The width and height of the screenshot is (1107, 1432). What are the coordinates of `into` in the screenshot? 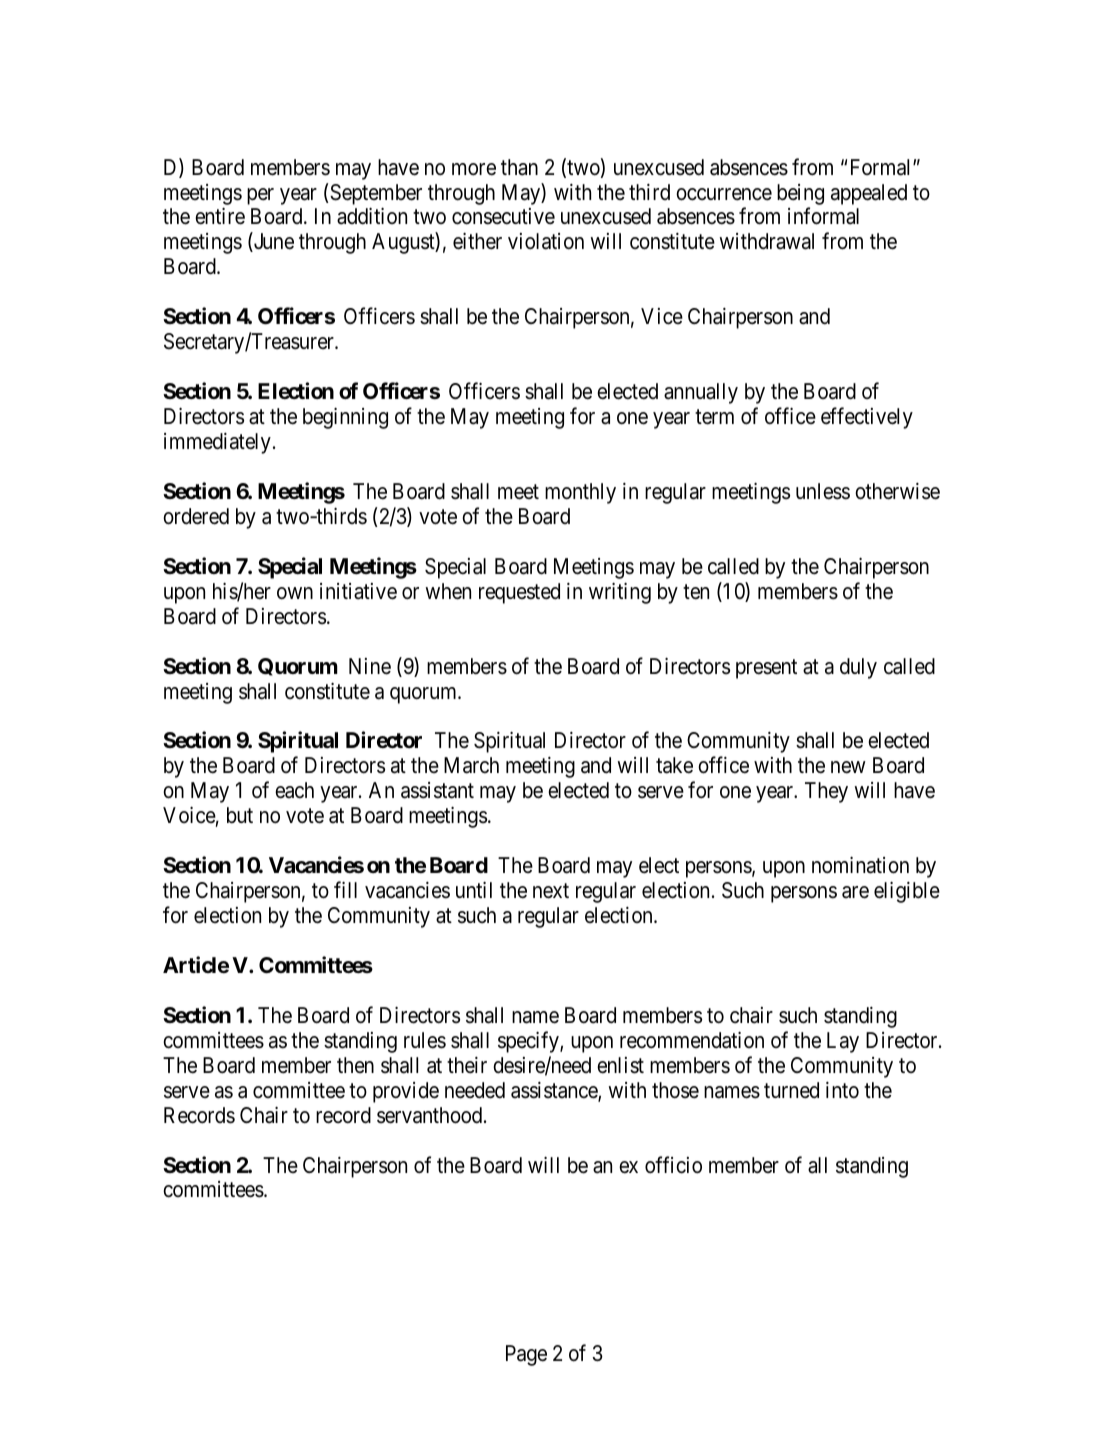 It's located at (842, 1090).
